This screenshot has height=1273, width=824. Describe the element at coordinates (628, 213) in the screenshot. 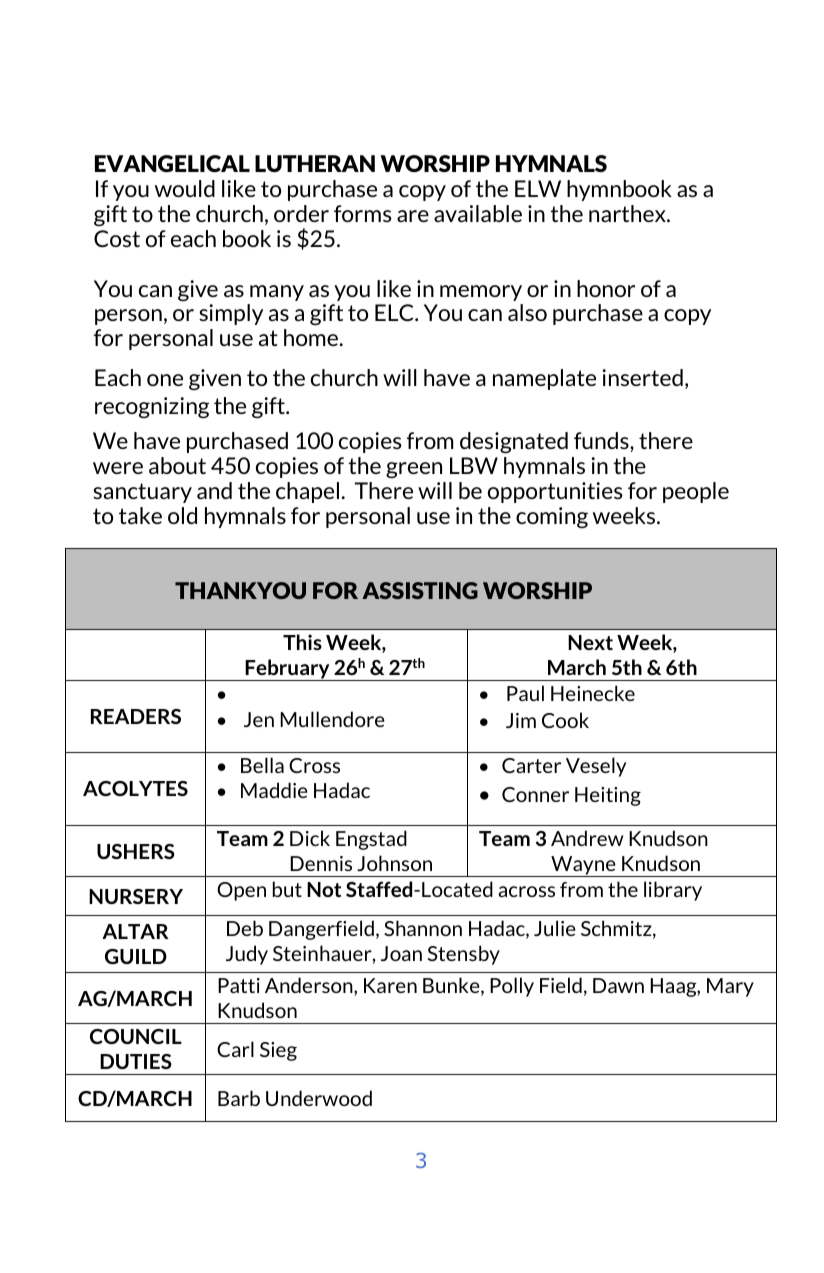

I see `narthex` at that location.
